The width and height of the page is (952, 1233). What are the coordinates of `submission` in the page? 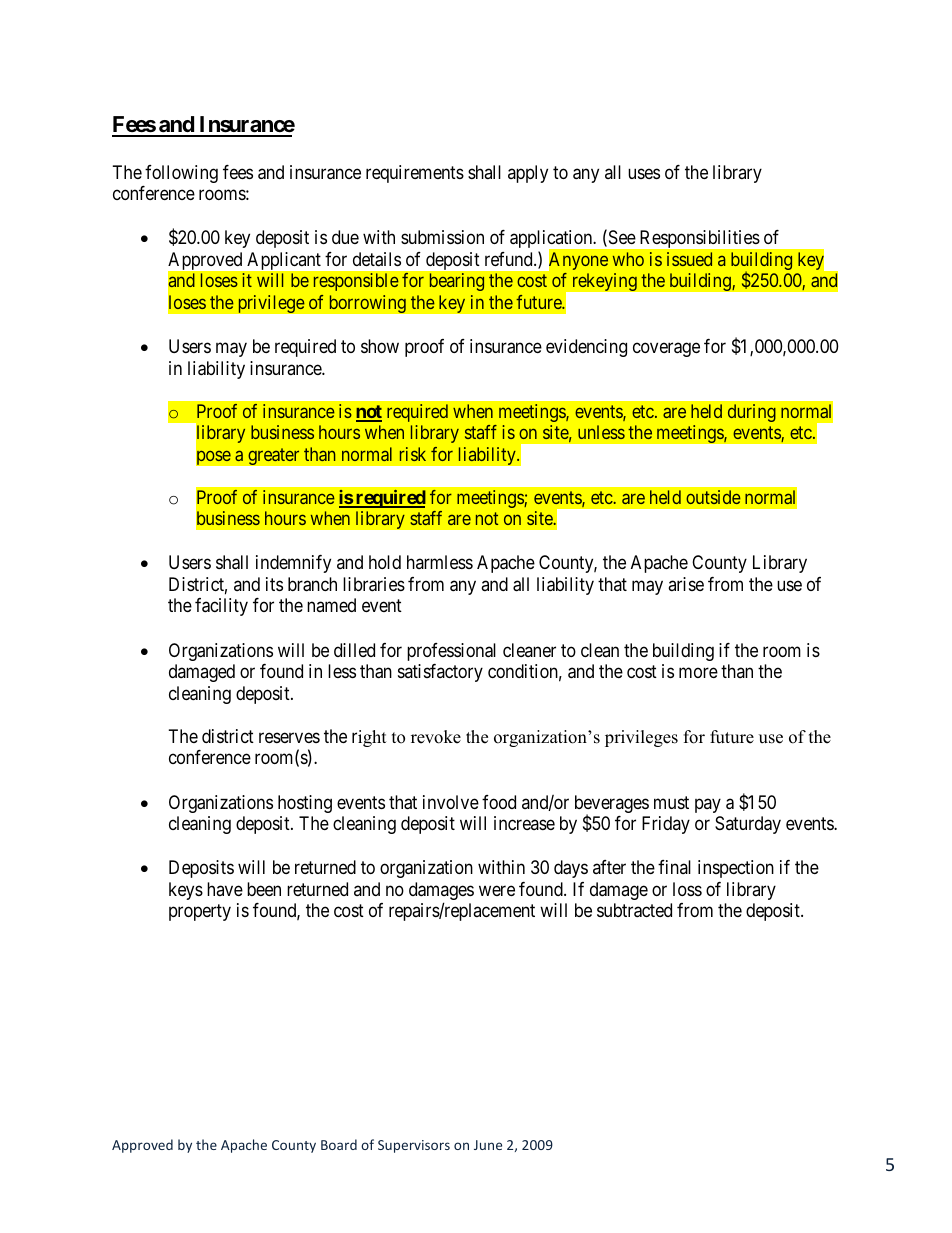 It's located at (442, 237).
